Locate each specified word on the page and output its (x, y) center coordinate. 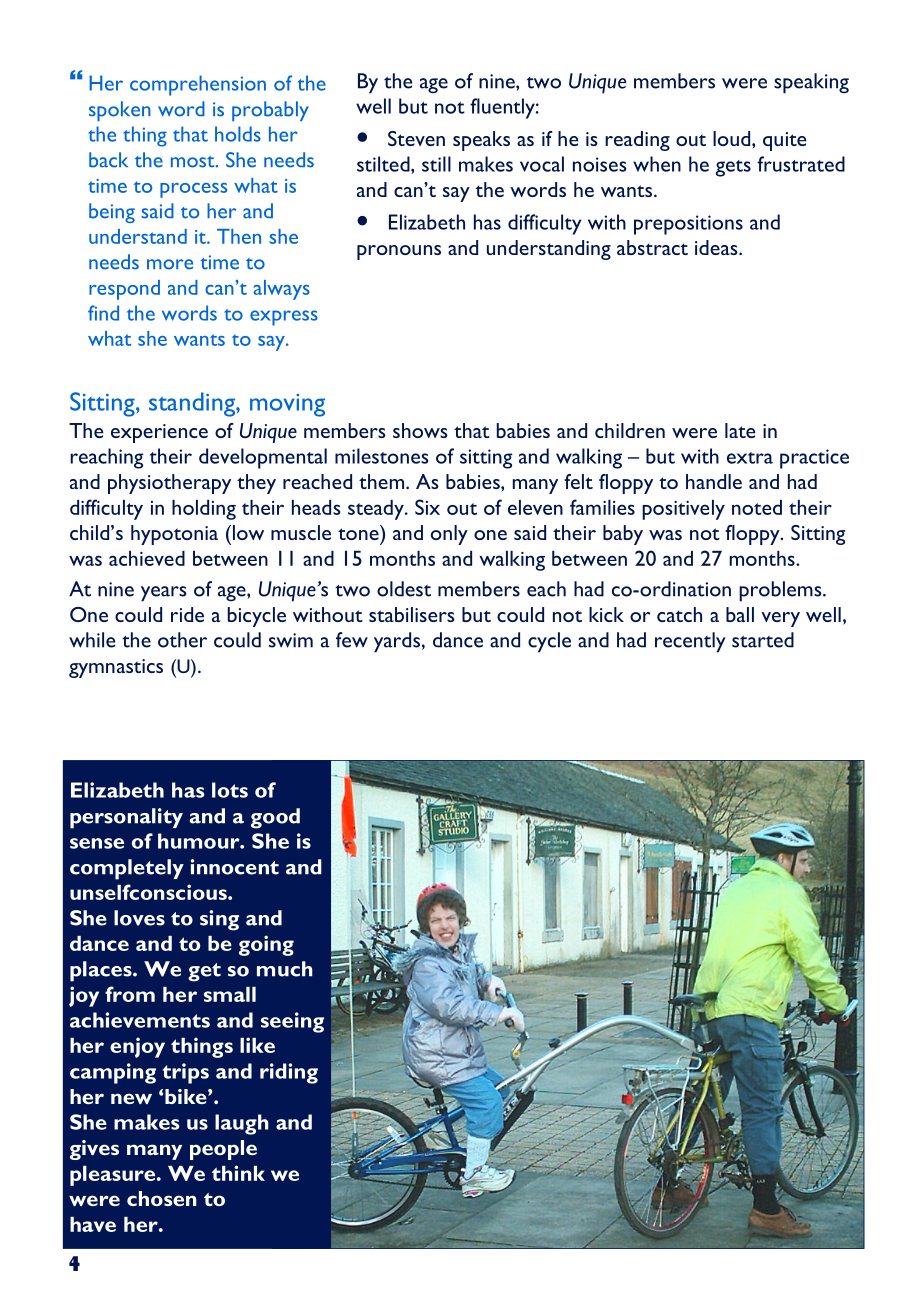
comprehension (198, 85)
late (740, 430)
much (285, 969)
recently (690, 642)
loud (733, 138)
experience (159, 433)
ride (187, 614)
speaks (481, 141)
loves (139, 918)
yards (397, 642)
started (763, 640)
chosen (161, 1198)
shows (420, 430)
